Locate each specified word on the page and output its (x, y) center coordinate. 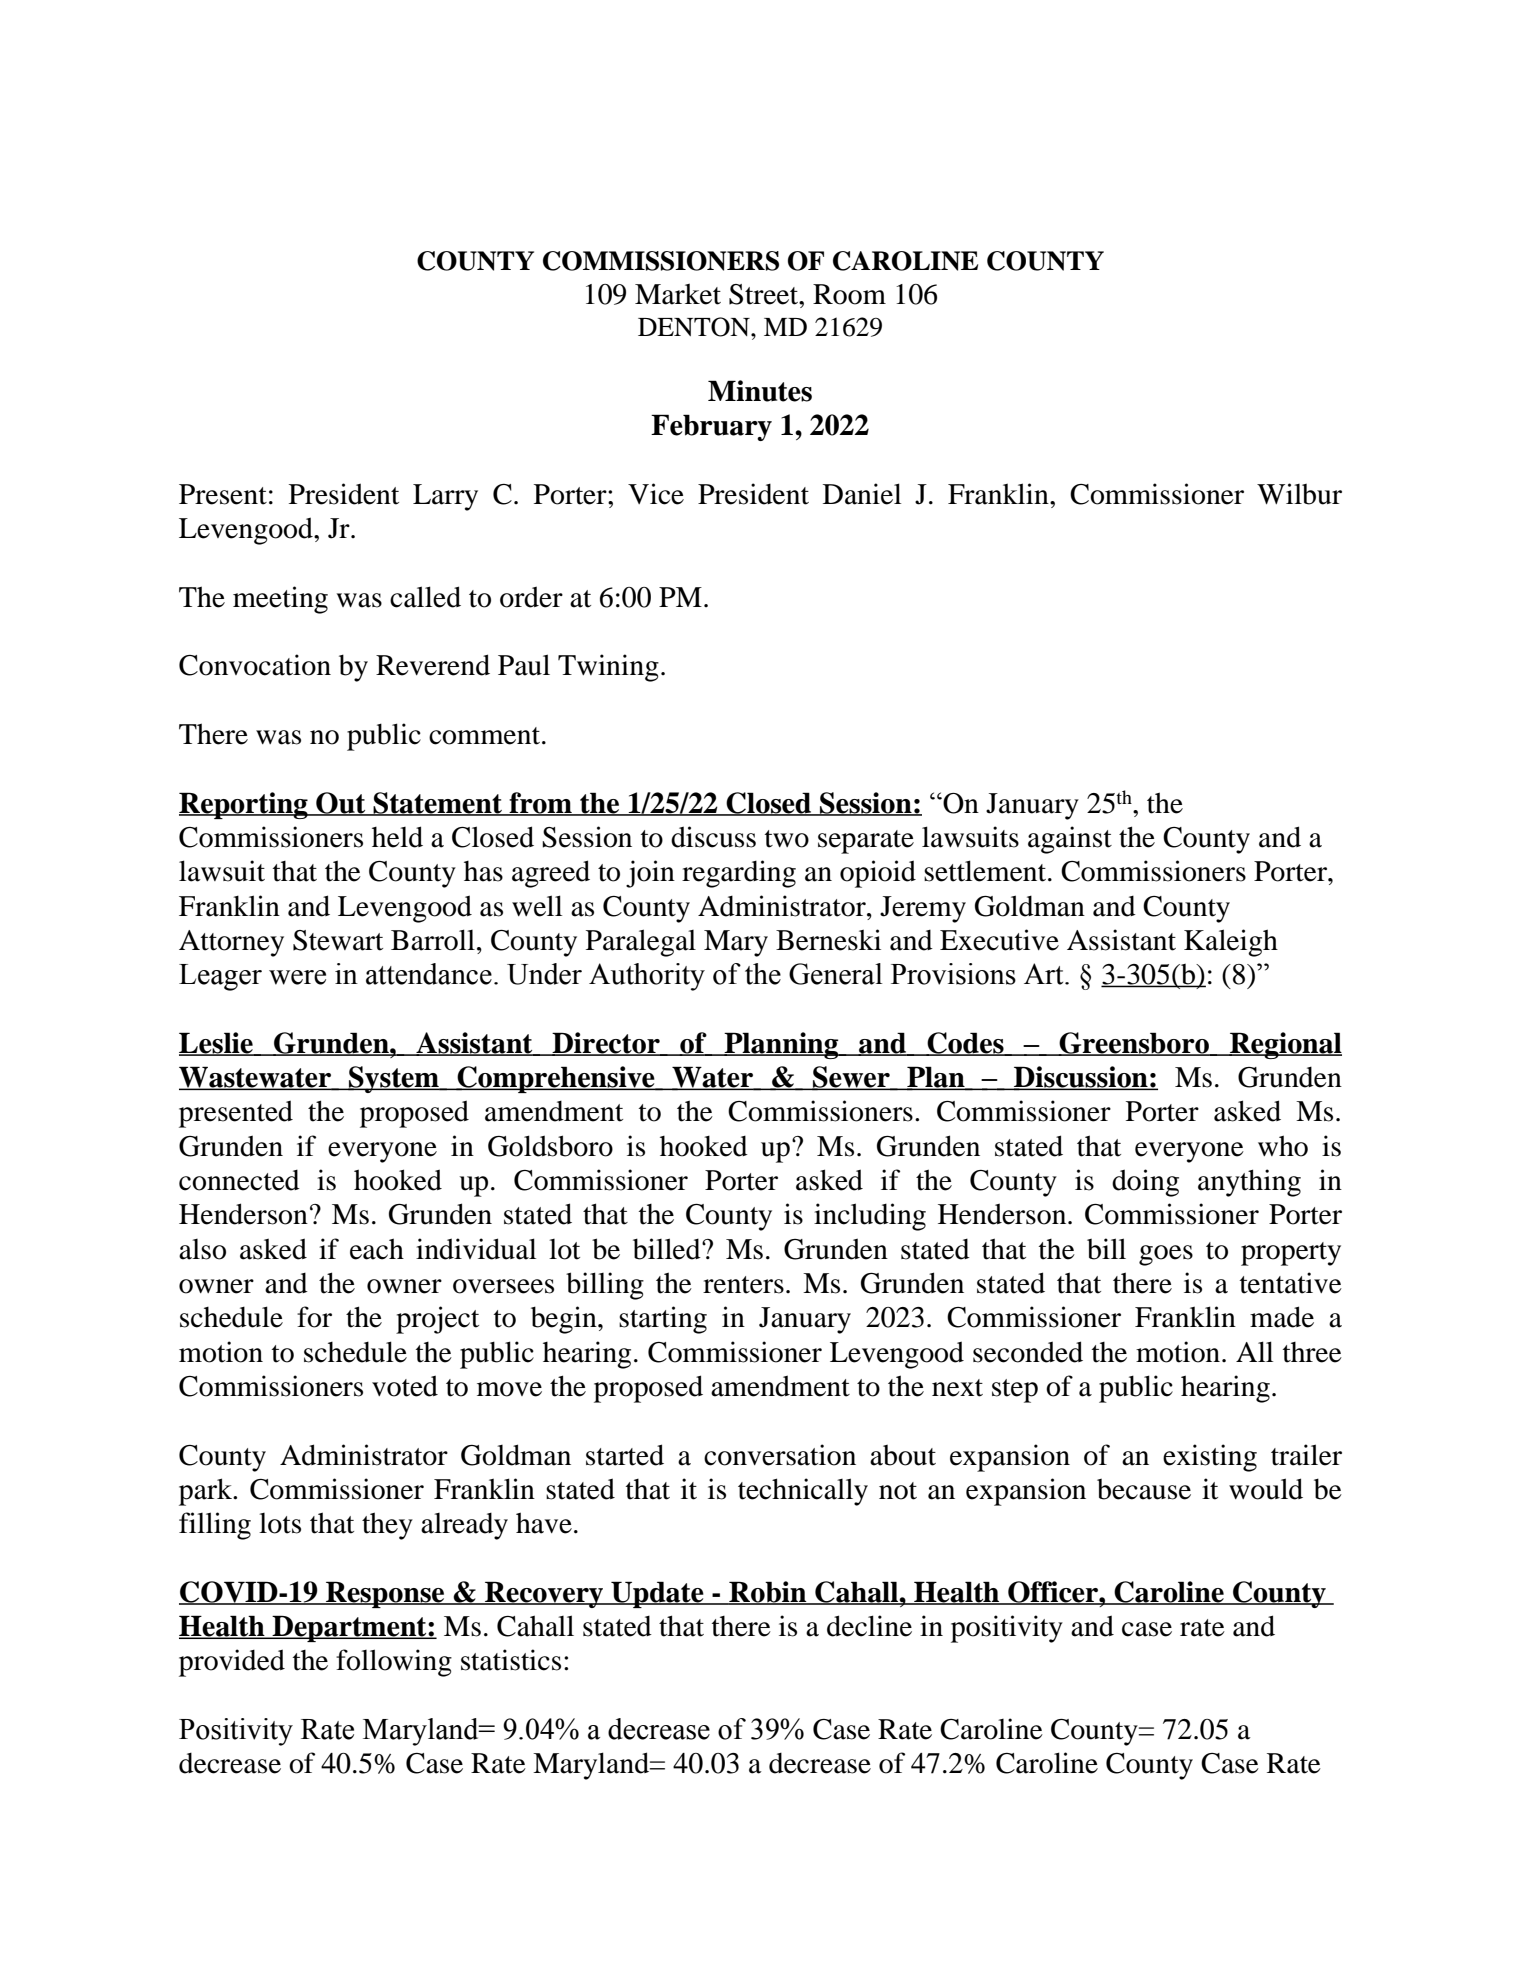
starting (663, 1320)
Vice (656, 494)
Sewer (851, 1078)
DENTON (695, 327)
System (394, 1079)
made (1282, 1317)
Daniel (862, 494)
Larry (445, 497)
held (397, 837)
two (787, 839)
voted (405, 1386)
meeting (280, 600)
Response (385, 1594)
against (1070, 840)
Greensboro (1134, 1044)
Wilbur (1299, 494)
